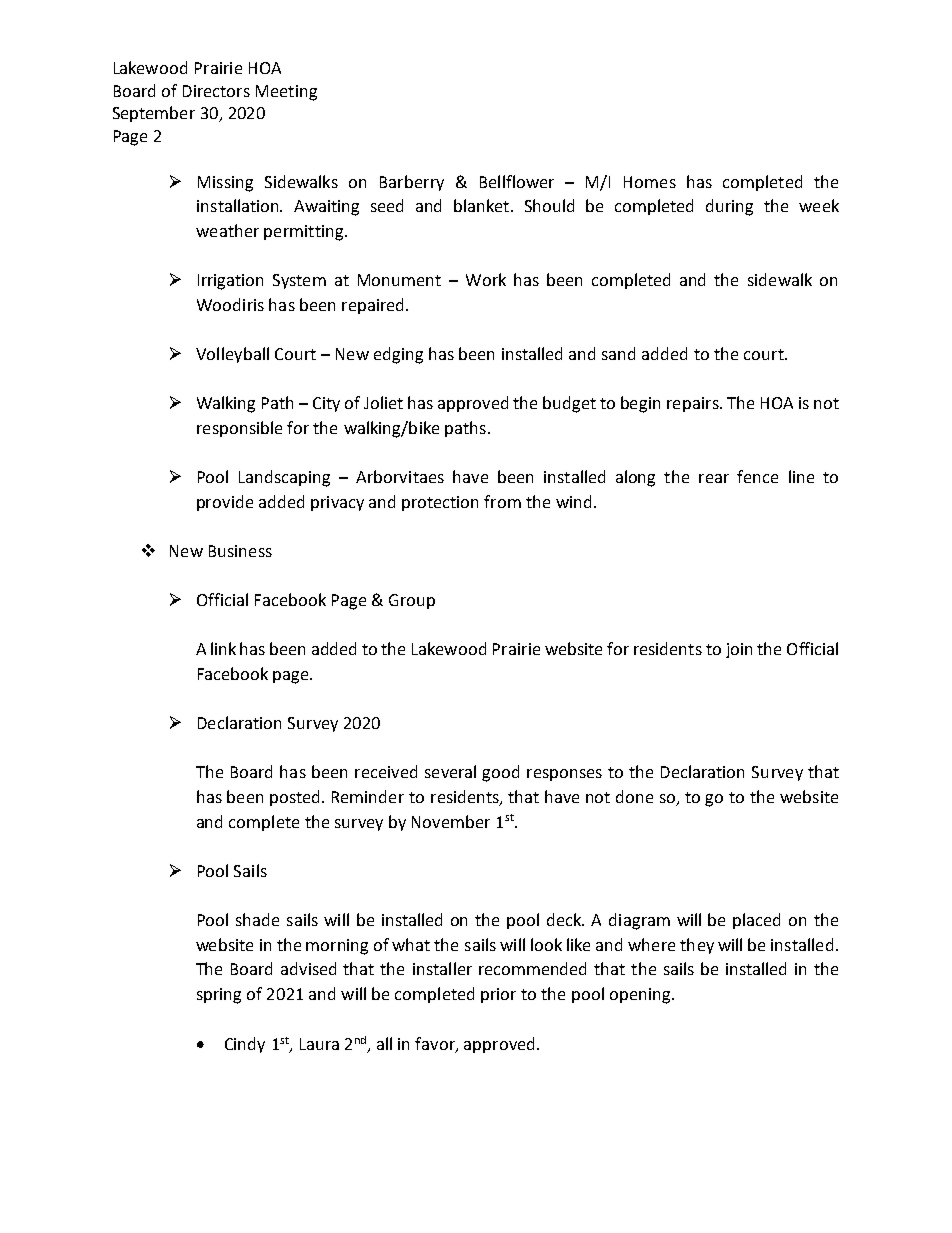  What do you see at coordinates (219, 996) in the document?
I see `spring` at bounding box center [219, 996].
